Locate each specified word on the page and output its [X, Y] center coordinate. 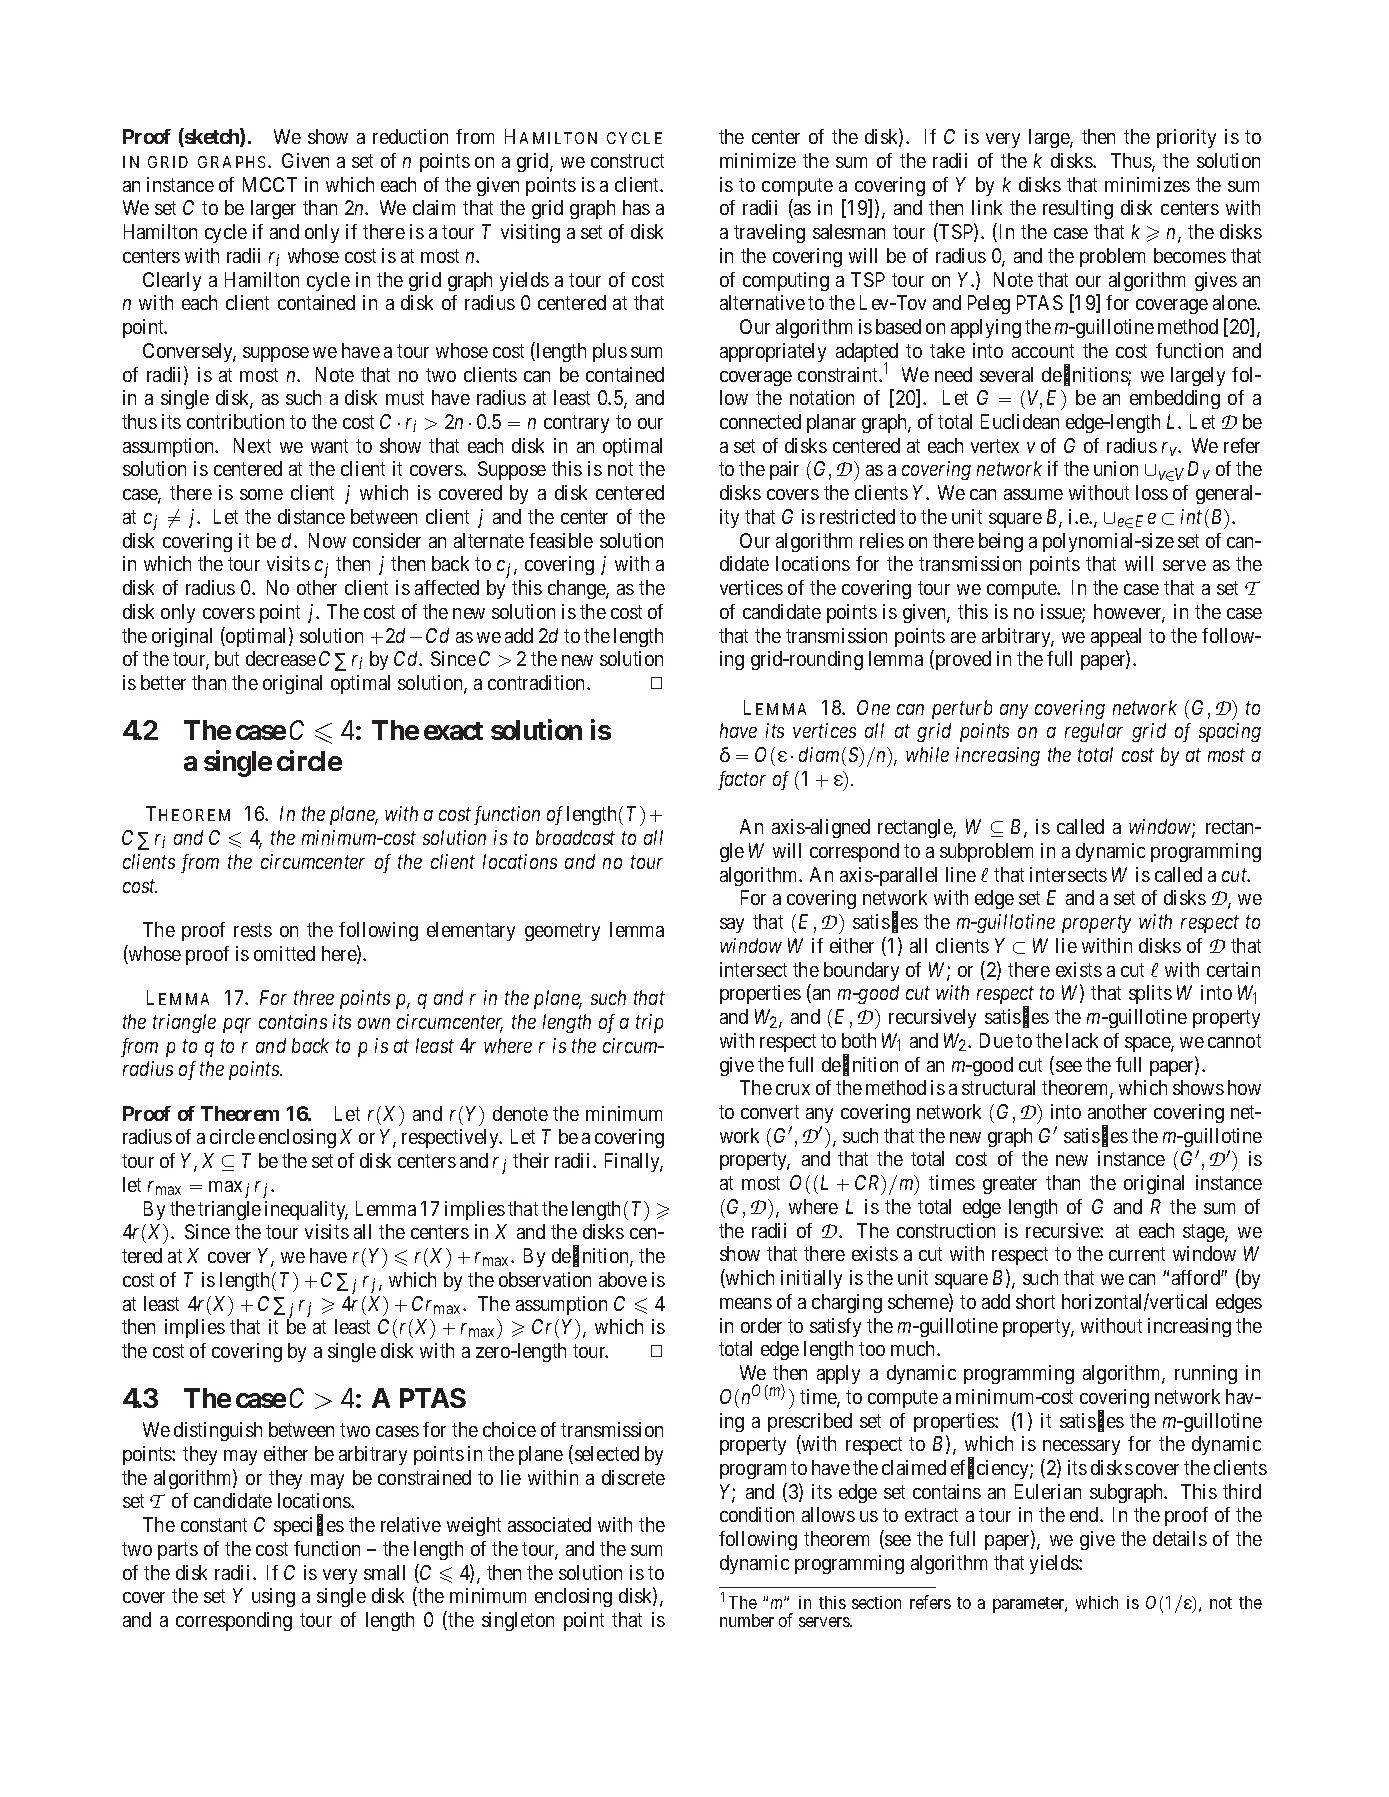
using [273, 1597]
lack [1082, 1040]
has [636, 207]
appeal [1116, 637]
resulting [1078, 209]
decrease [281, 658]
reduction [410, 136]
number [747, 1620]
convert [770, 1112]
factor [742, 780]
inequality [306, 1210]
